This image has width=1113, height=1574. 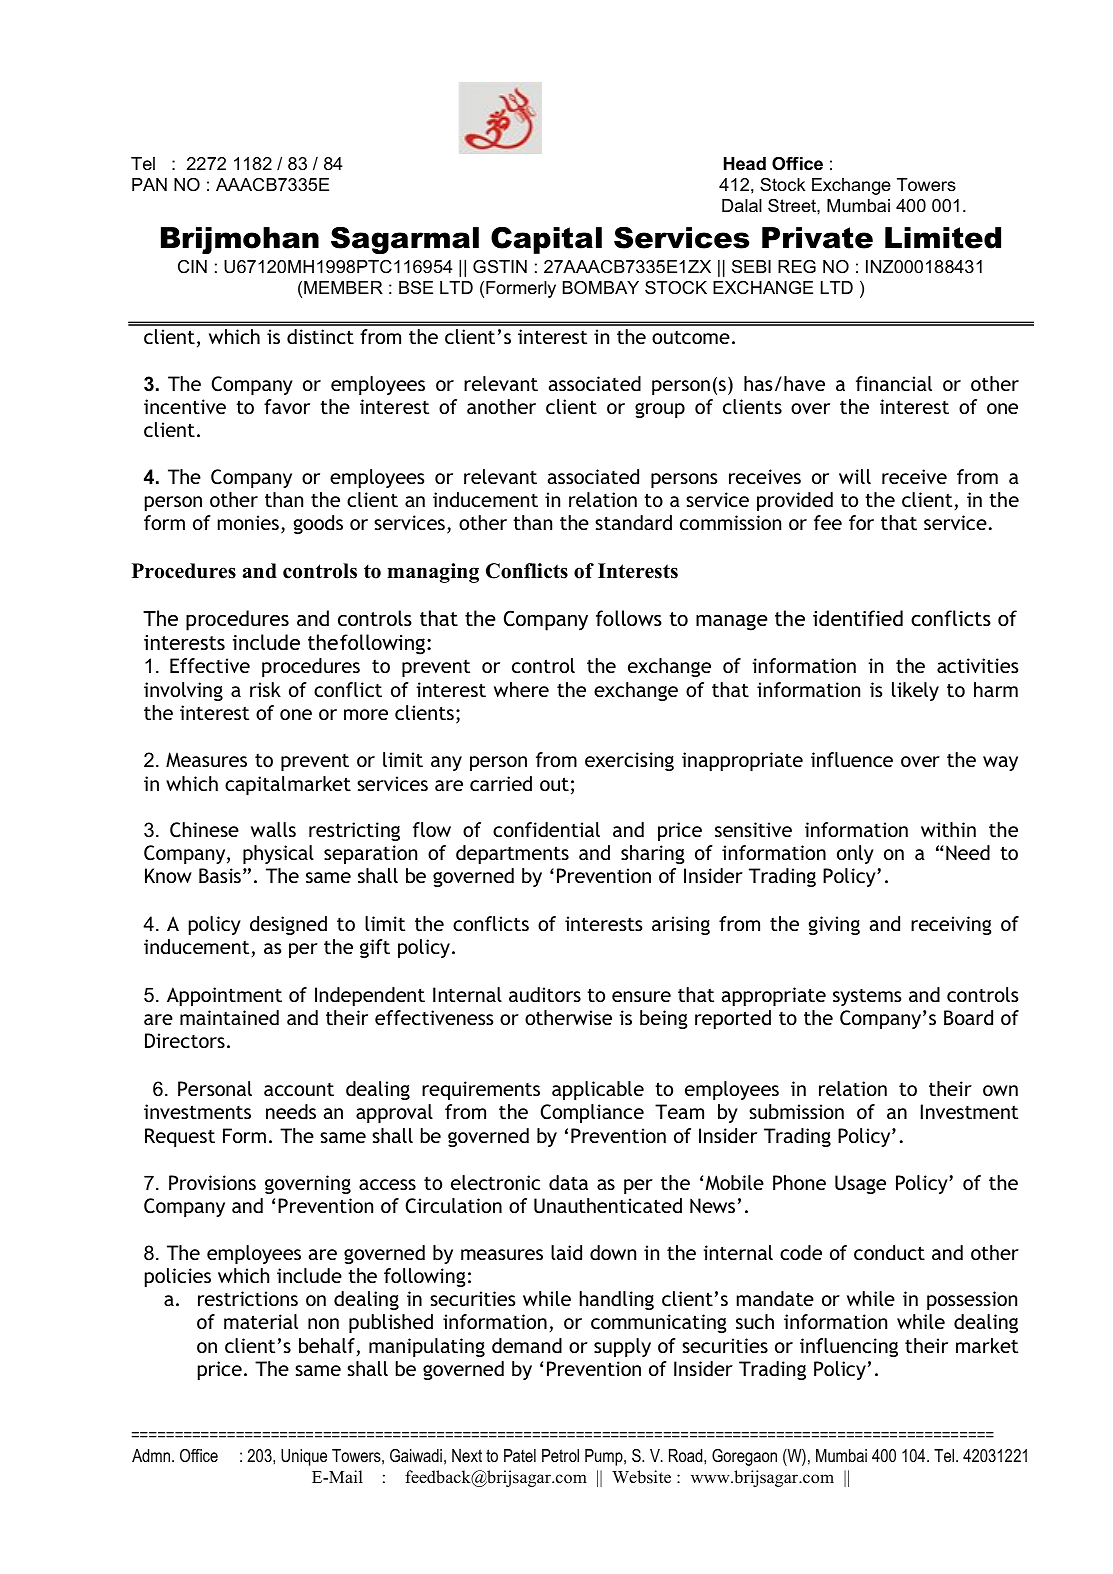 I want to click on risk, so click(x=265, y=689).
